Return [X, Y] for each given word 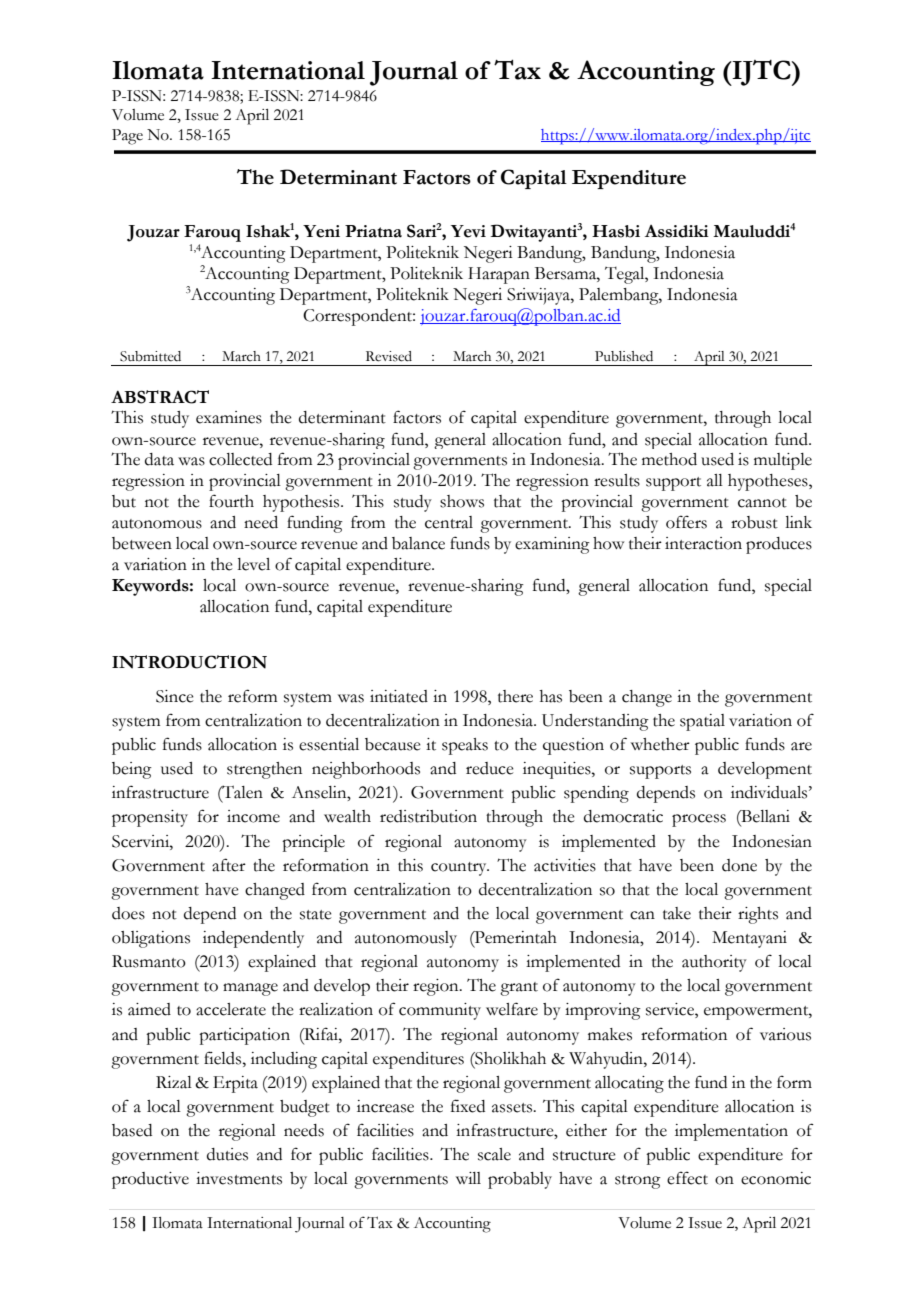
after [229, 865]
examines [229, 417]
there [515, 696]
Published [624, 356]
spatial [702, 722]
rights [758, 915]
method [669, 459]
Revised [389, 356]
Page [127, 137]
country [460, 869]
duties [227, 1154]
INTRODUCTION [189, 662]
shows [462, 501]
